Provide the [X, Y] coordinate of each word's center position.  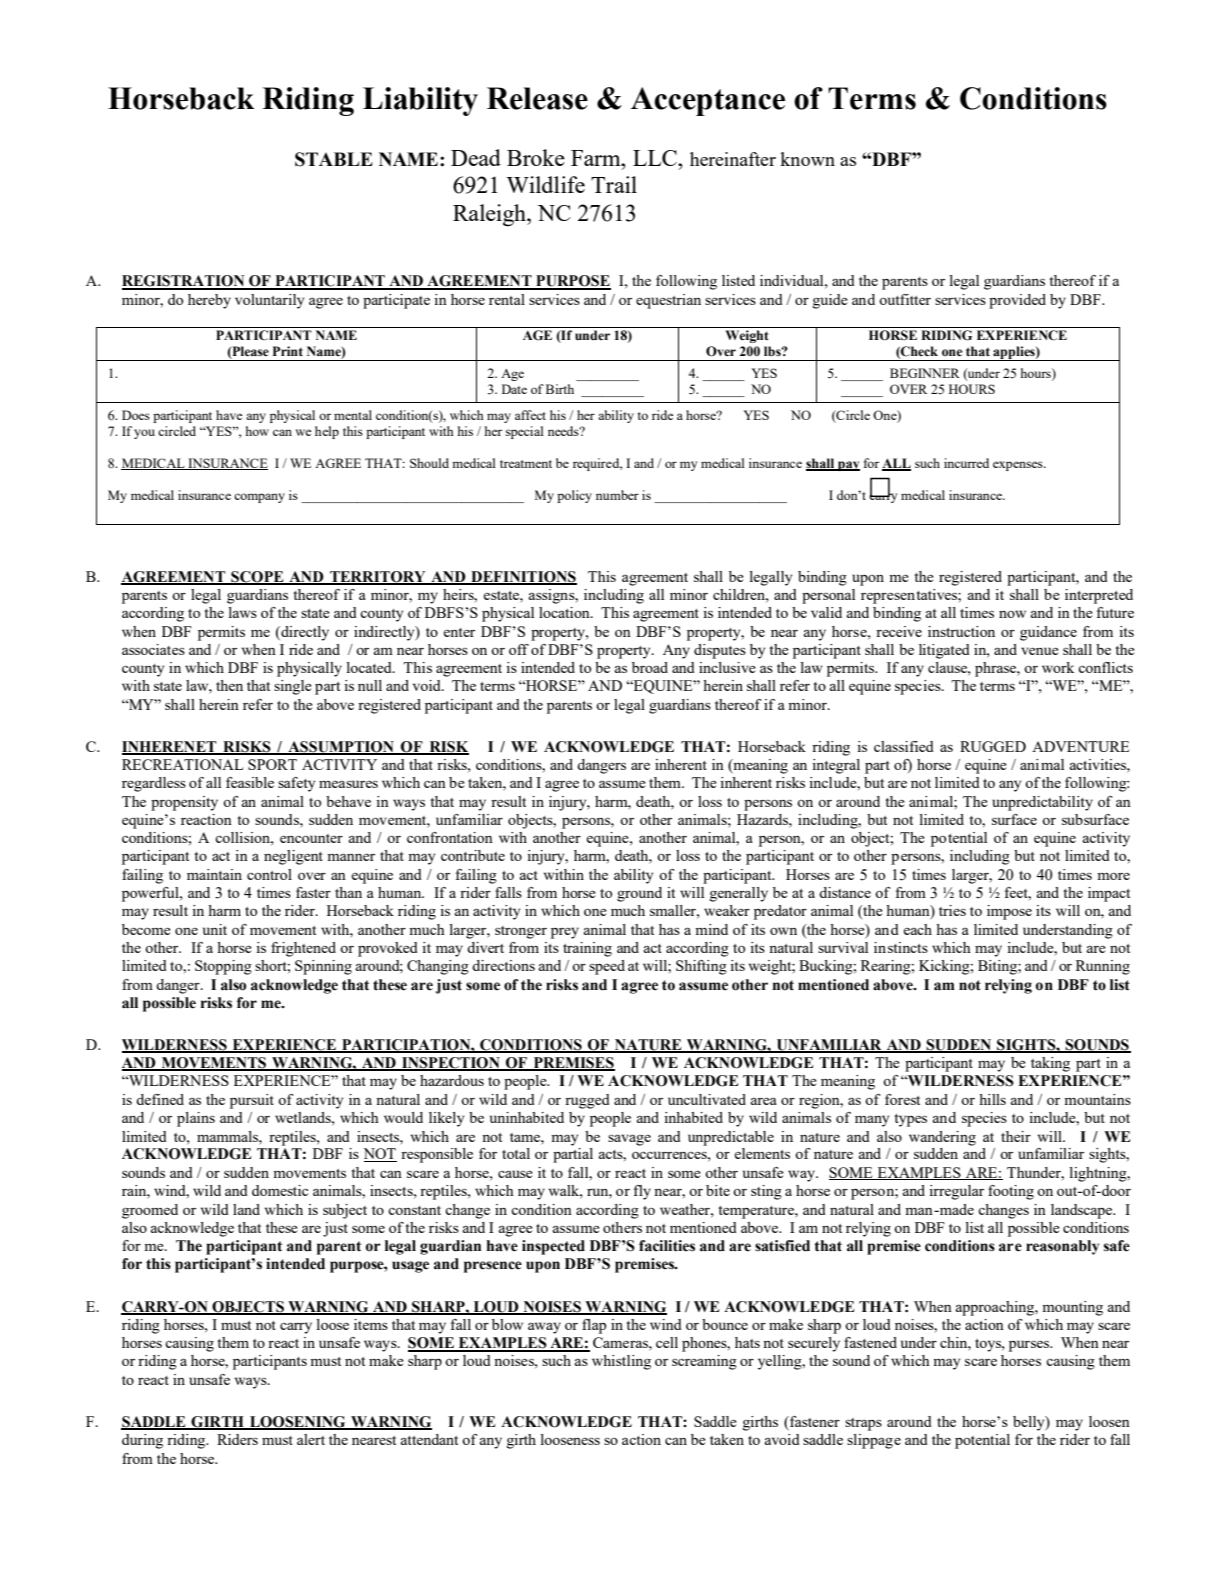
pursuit [252, 1101]
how [257, 431]
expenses [1019, 466]
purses [1030, 1346]
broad [650, 667]
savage [629, 1140]
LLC [656, 158]
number [617, 495]
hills [992, 1099]
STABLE [334, 159]
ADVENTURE [1080, 746]
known [807, 159]
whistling [621, 1362]
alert [311, 1439]
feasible [250, 782]
